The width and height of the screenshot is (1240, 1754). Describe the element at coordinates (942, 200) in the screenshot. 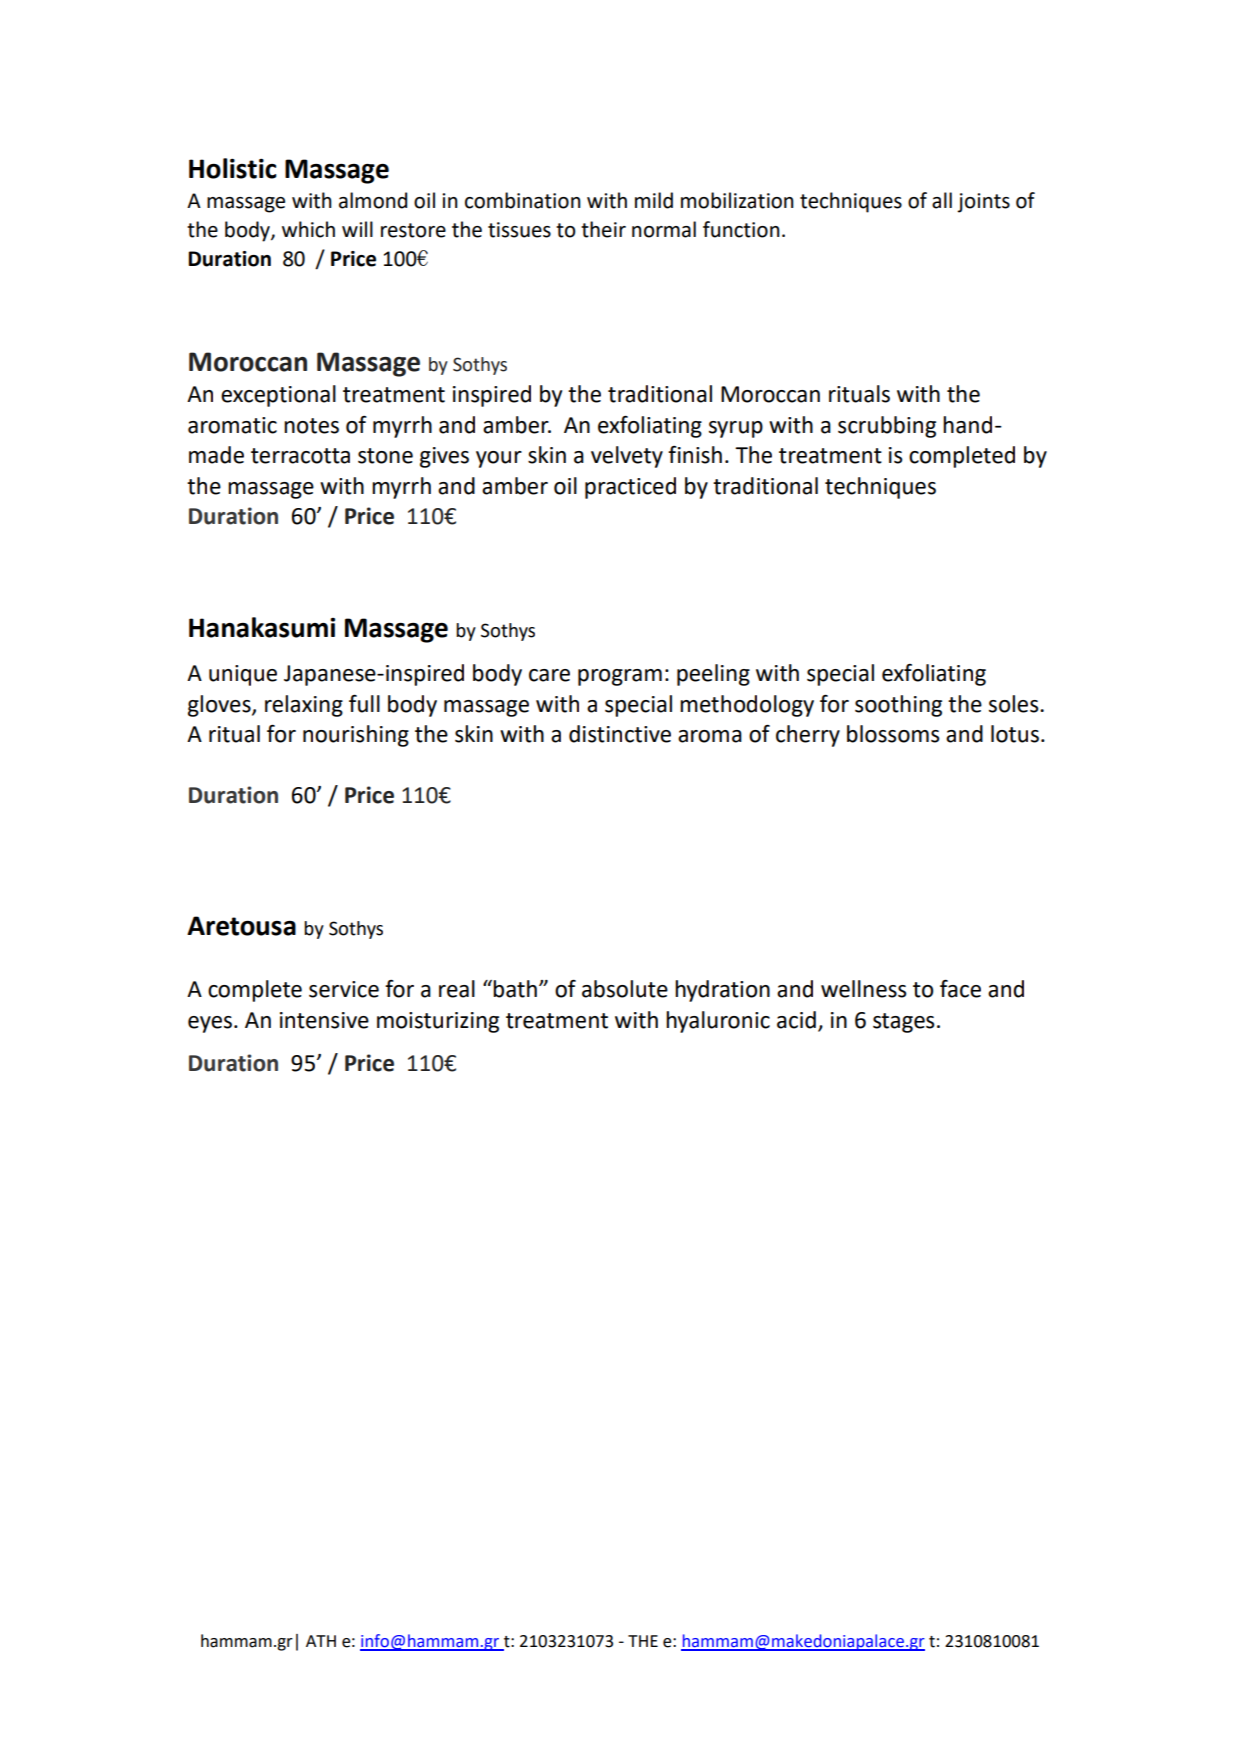

I see `all` at that location.
